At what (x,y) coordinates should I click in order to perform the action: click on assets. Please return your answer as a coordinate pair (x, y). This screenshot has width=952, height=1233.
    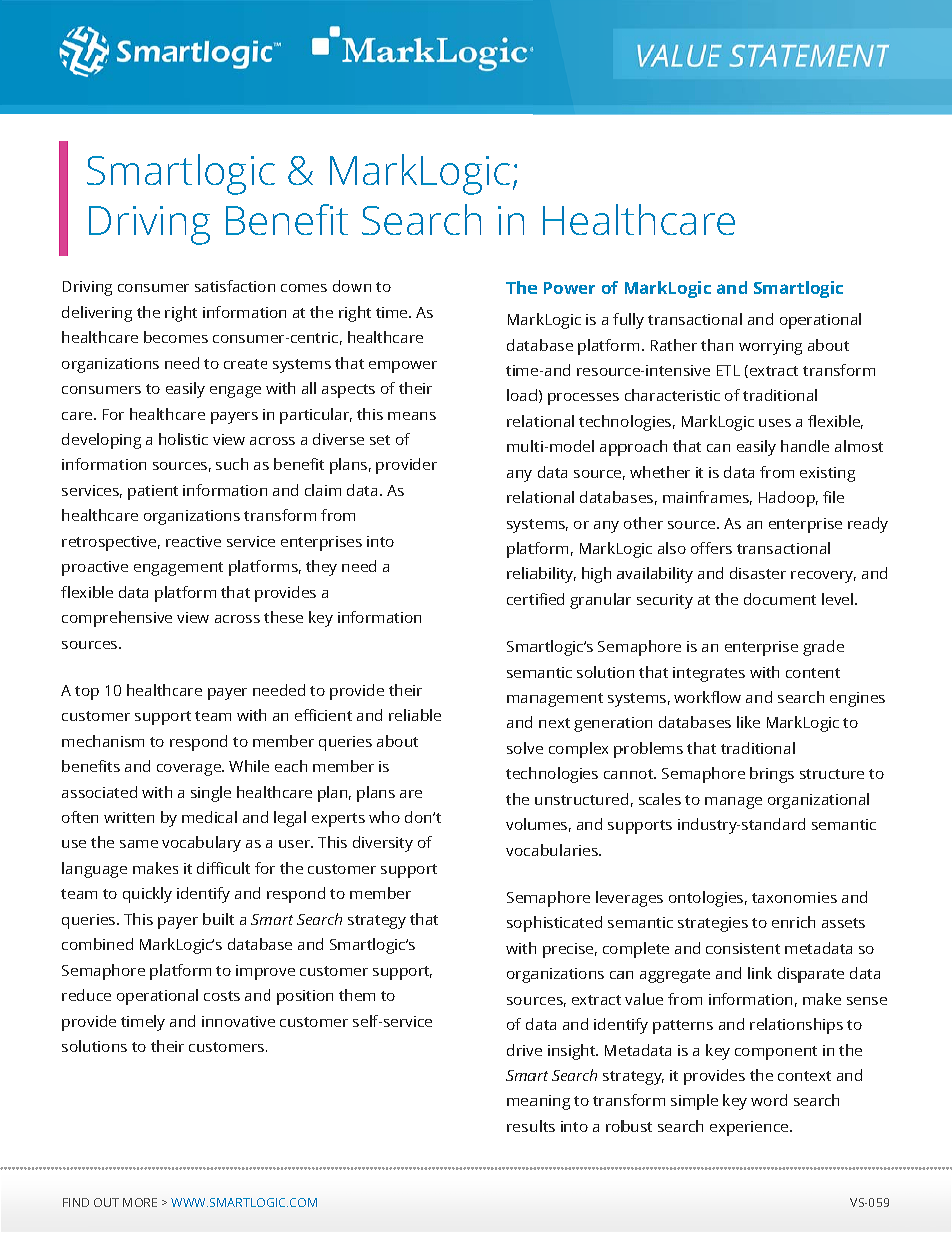
    Looking at the image, I should click on (843, 923).
